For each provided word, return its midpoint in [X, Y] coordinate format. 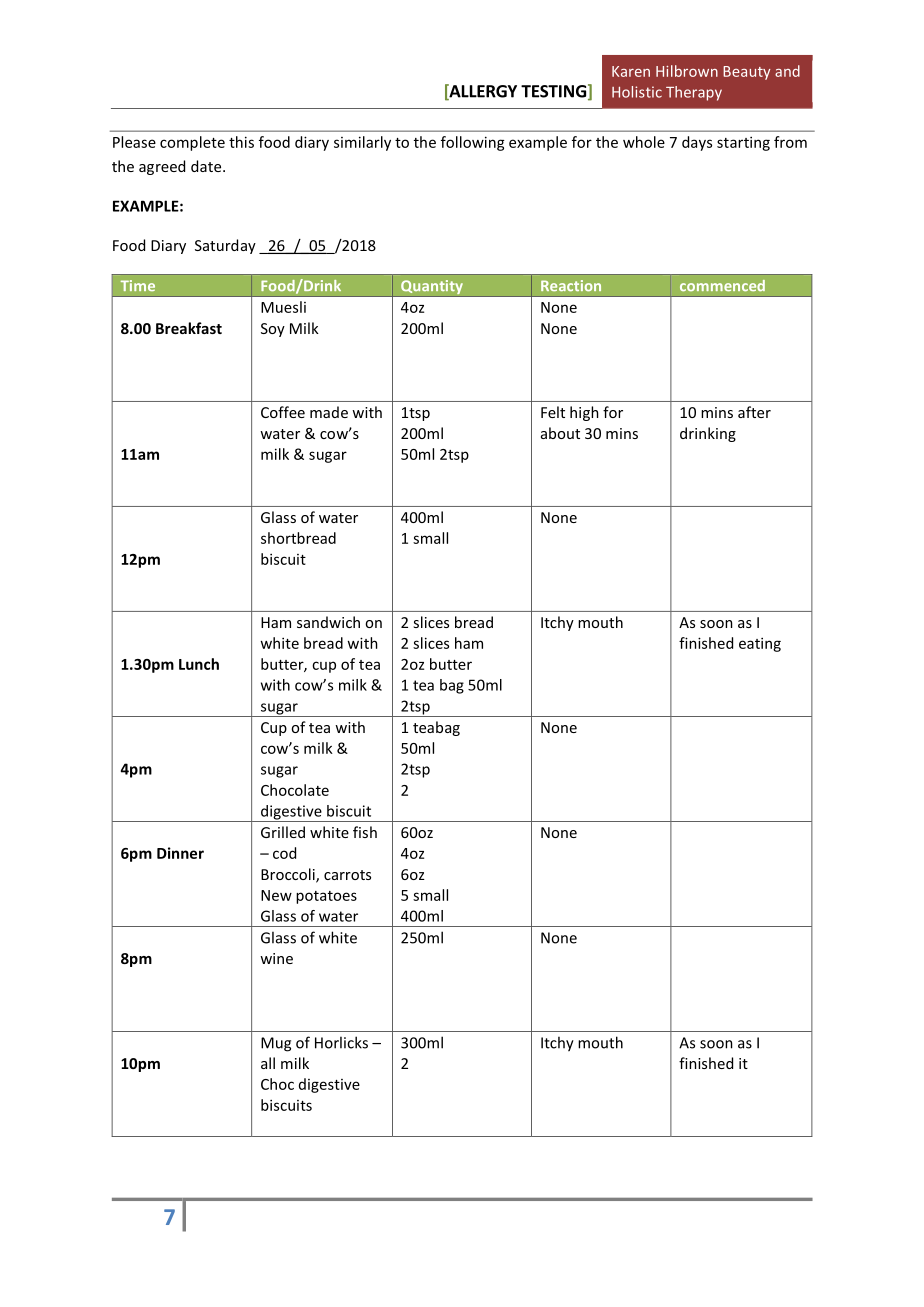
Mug [276, 1044]
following [473, 143]
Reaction [571, 285]
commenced [722, 285]
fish [365, 832]
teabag [436, 728]
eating [760, 644]
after [754, 412]
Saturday [225, 246]
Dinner [180, 853]
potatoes [326, 897]
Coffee [283, 412]
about [560, 433]
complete [192, 143]
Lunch [199, 664]
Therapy [694, 93]
